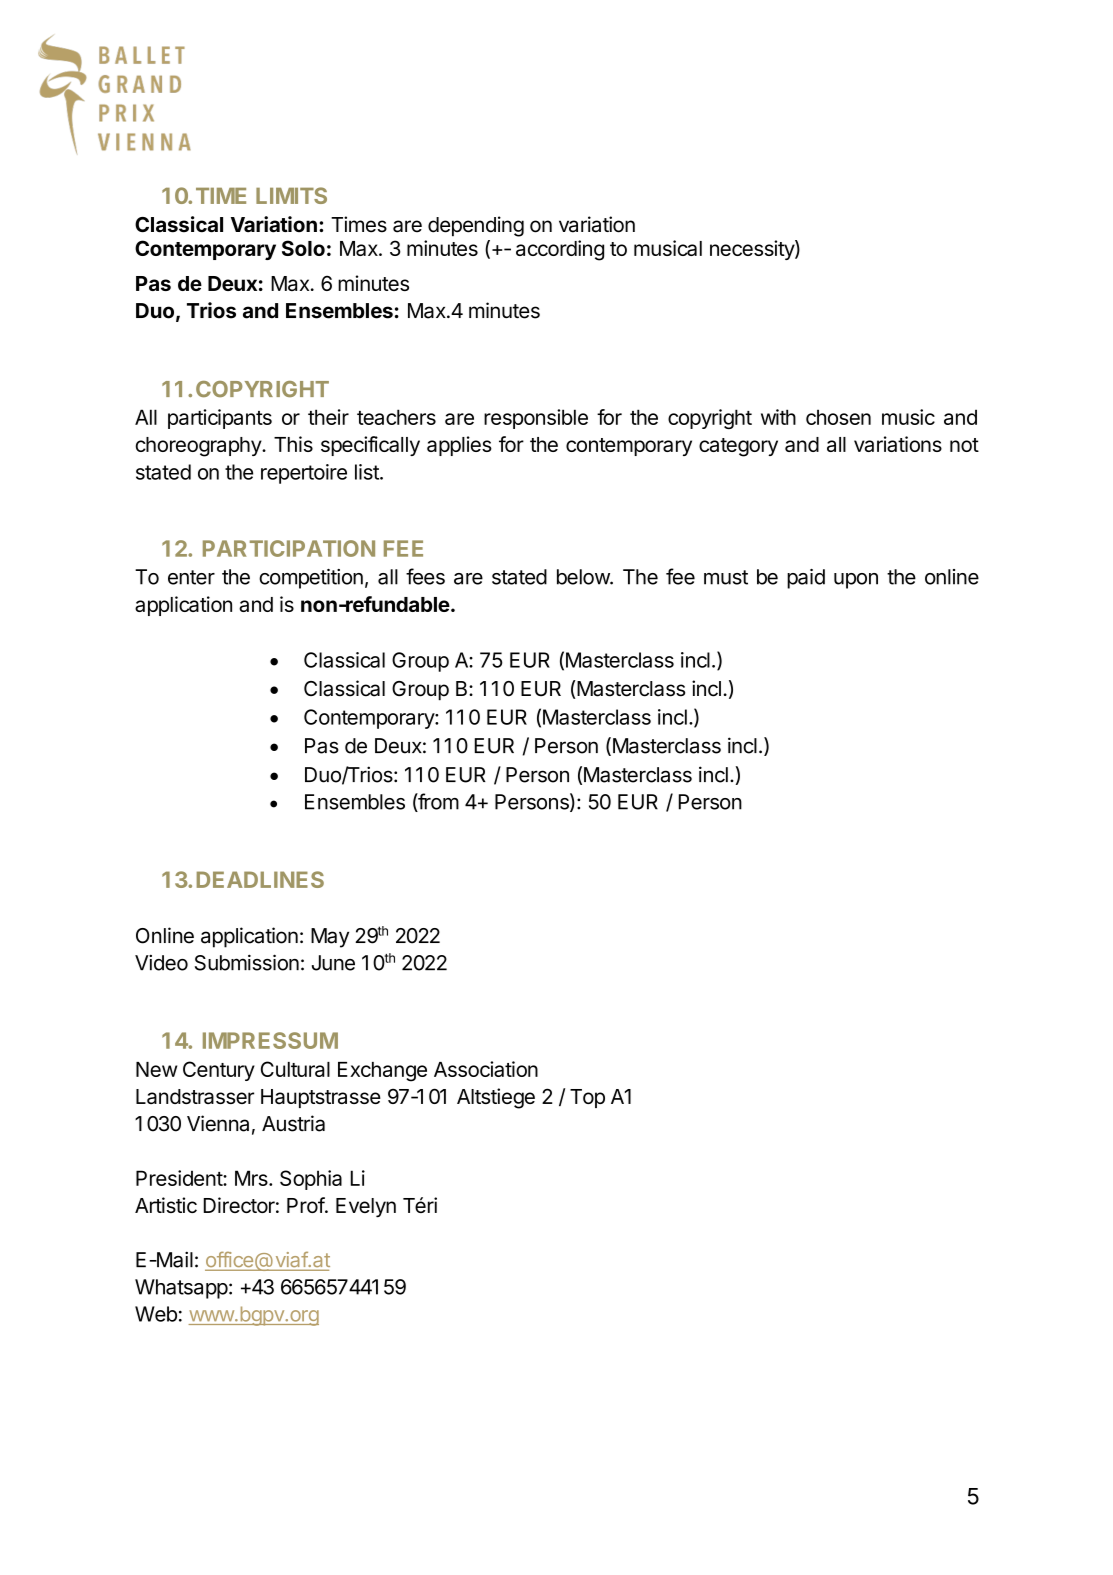 Image resolution: width=1113 pixels, height=1575 pixels. Describe the element at coordinates (838, 417) in the document. I see `chosen` at that location.
